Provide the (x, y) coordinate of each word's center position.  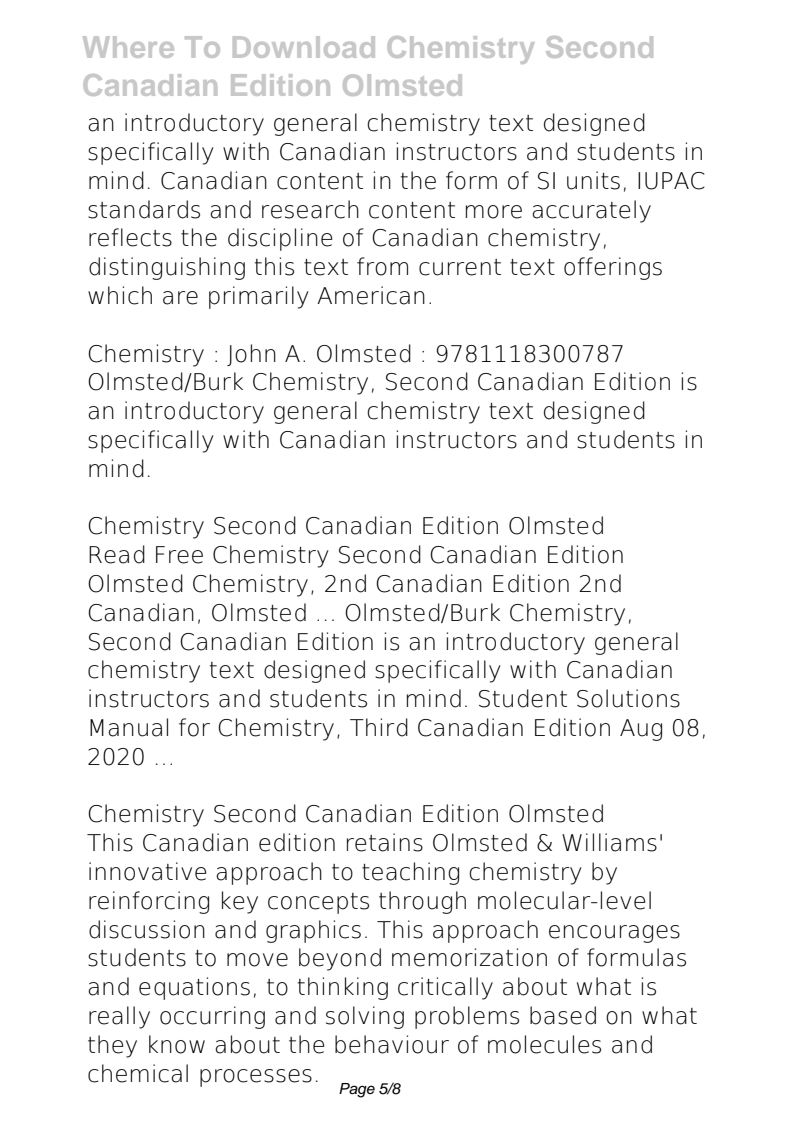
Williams (609, 842)
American (371, 295)
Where (128, 47)
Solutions (628, 698)
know (177, 1044)
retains (385, 842)
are (180, 298)
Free (179, 555)
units (593, 180)
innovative (147, 871)
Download (304, 47)
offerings (613, 268)
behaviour (392, 1044)
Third (379, 727)
